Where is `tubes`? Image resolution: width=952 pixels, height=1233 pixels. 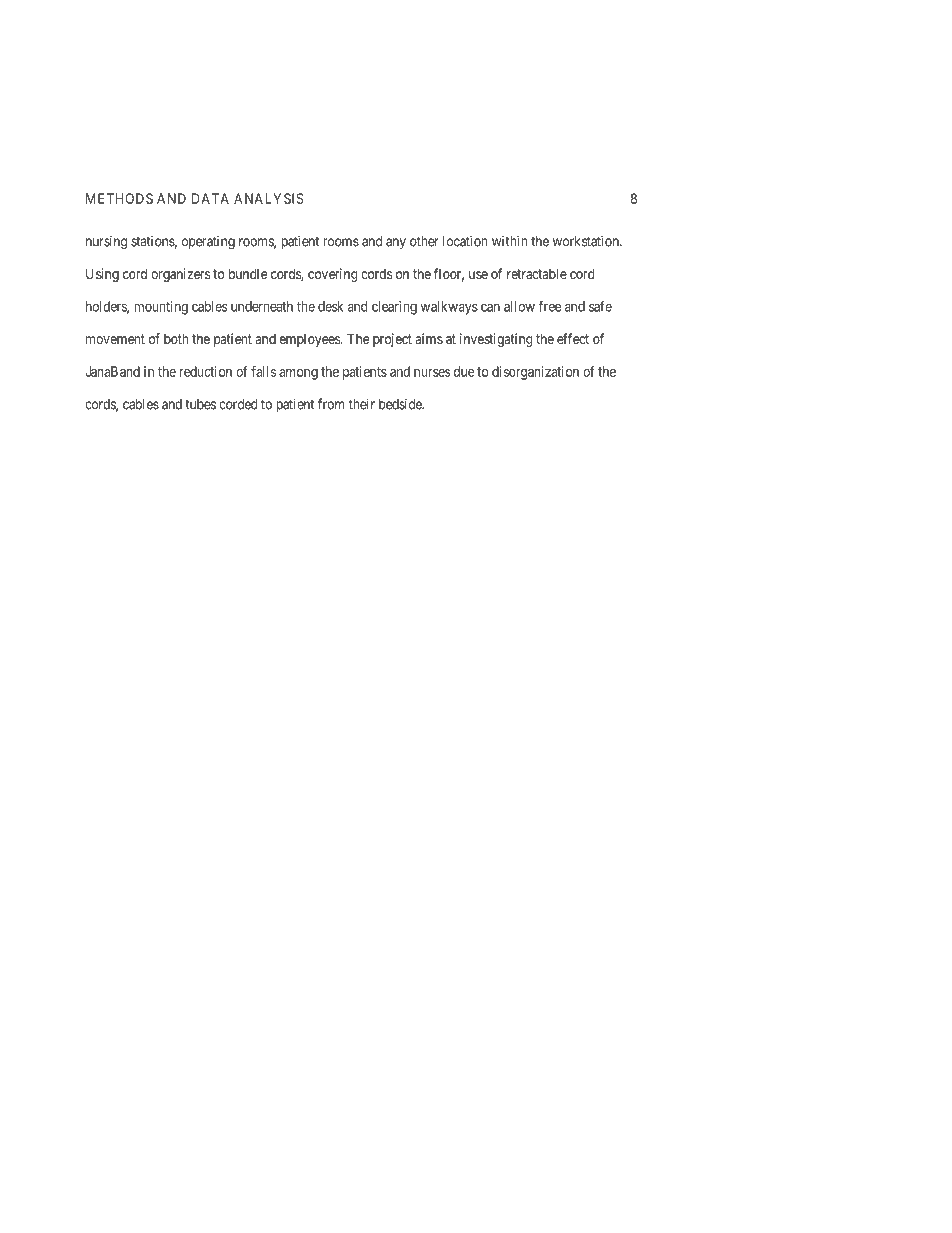 tubes is located at coordinates (200, 404).
